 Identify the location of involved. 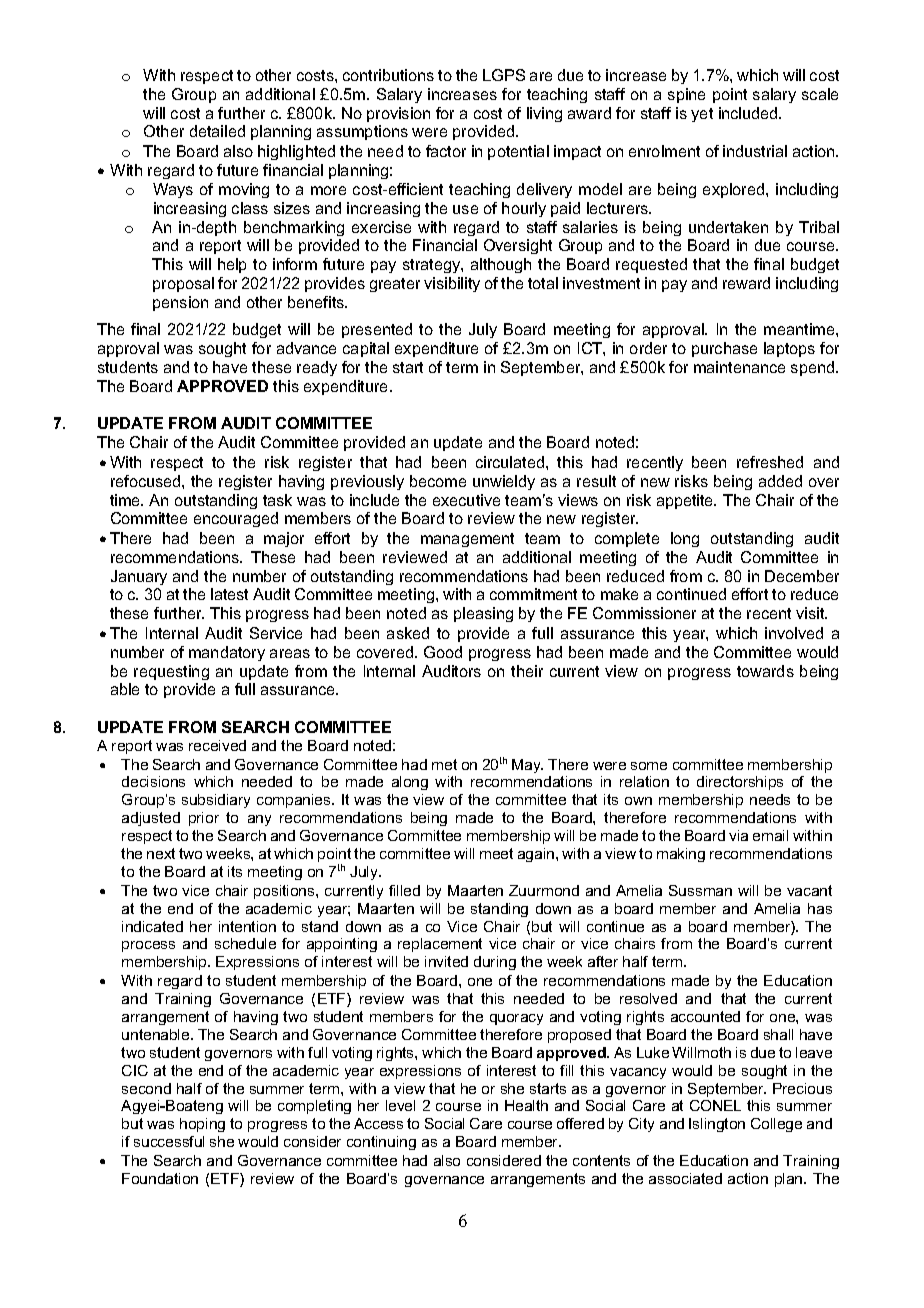
(794, 633).
